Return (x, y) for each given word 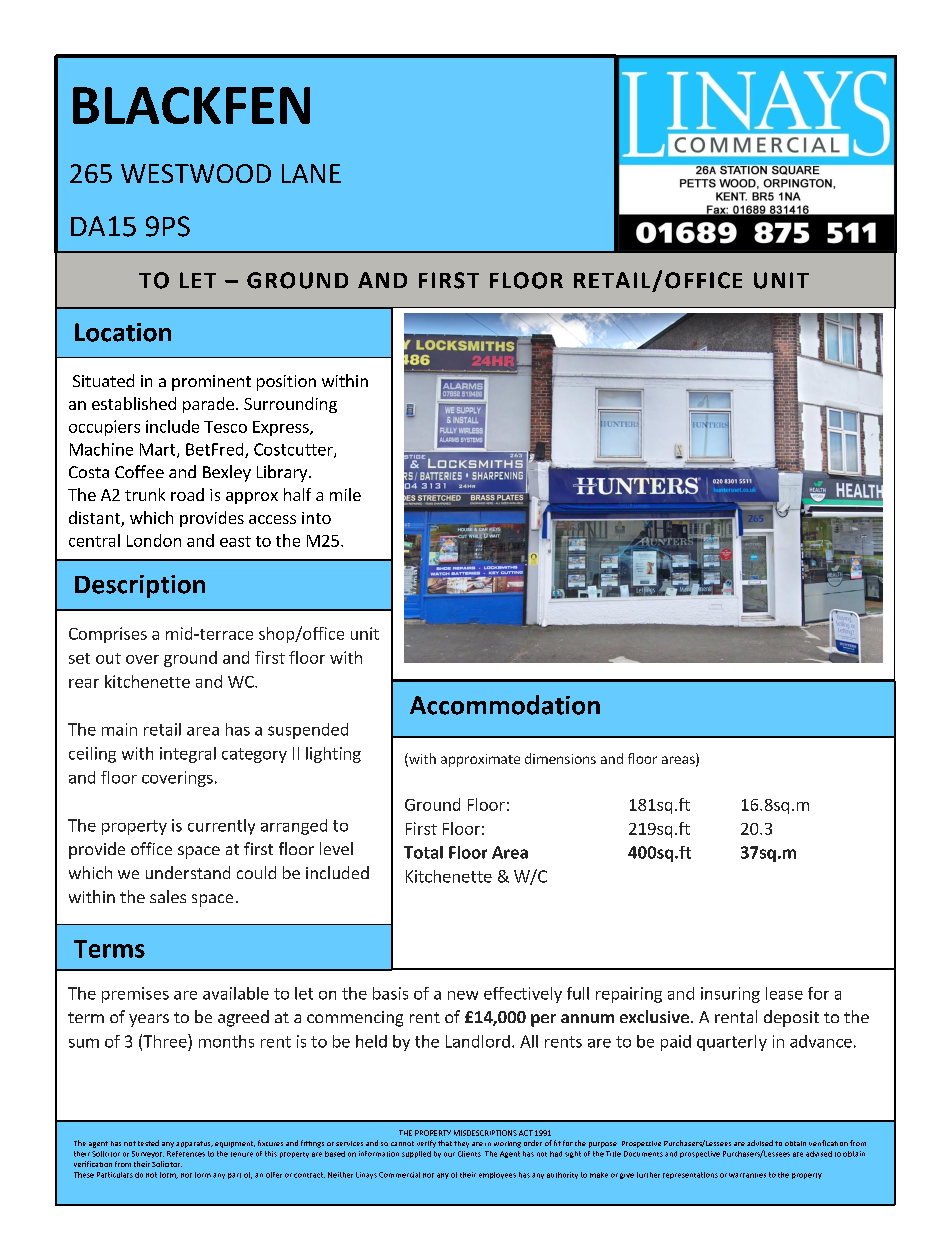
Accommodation (505, 705)
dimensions (560, 758)
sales (168, 896)
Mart (159, 450)
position (286, 383)
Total (423, 852)
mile (345, 494)
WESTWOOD (196, 173)
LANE (311, 173)
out (108, 658)
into (316, 518)
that (445, 1143)
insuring (730, 995)
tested (148, 1143)
